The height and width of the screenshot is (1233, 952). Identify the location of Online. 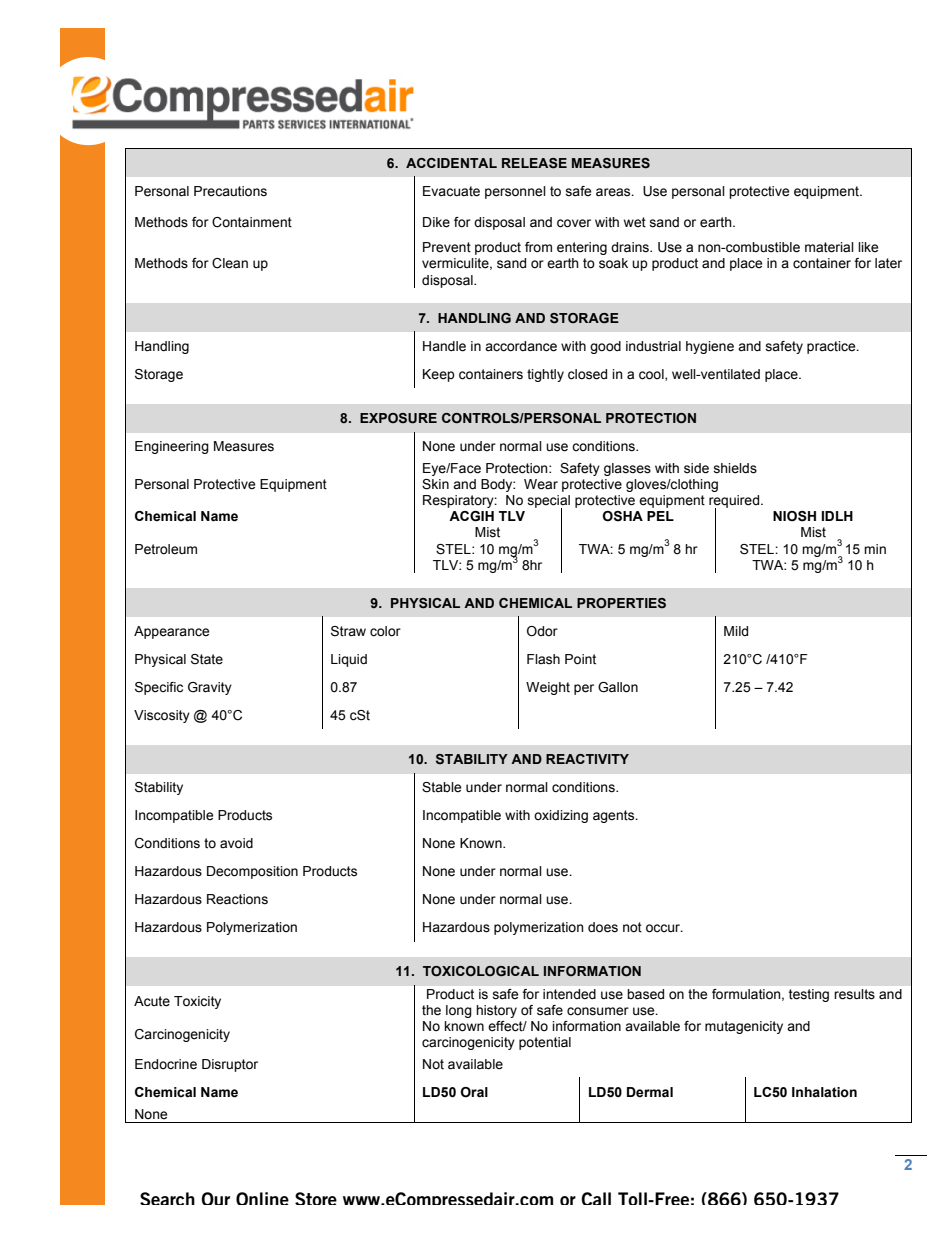
(262, 1198).
